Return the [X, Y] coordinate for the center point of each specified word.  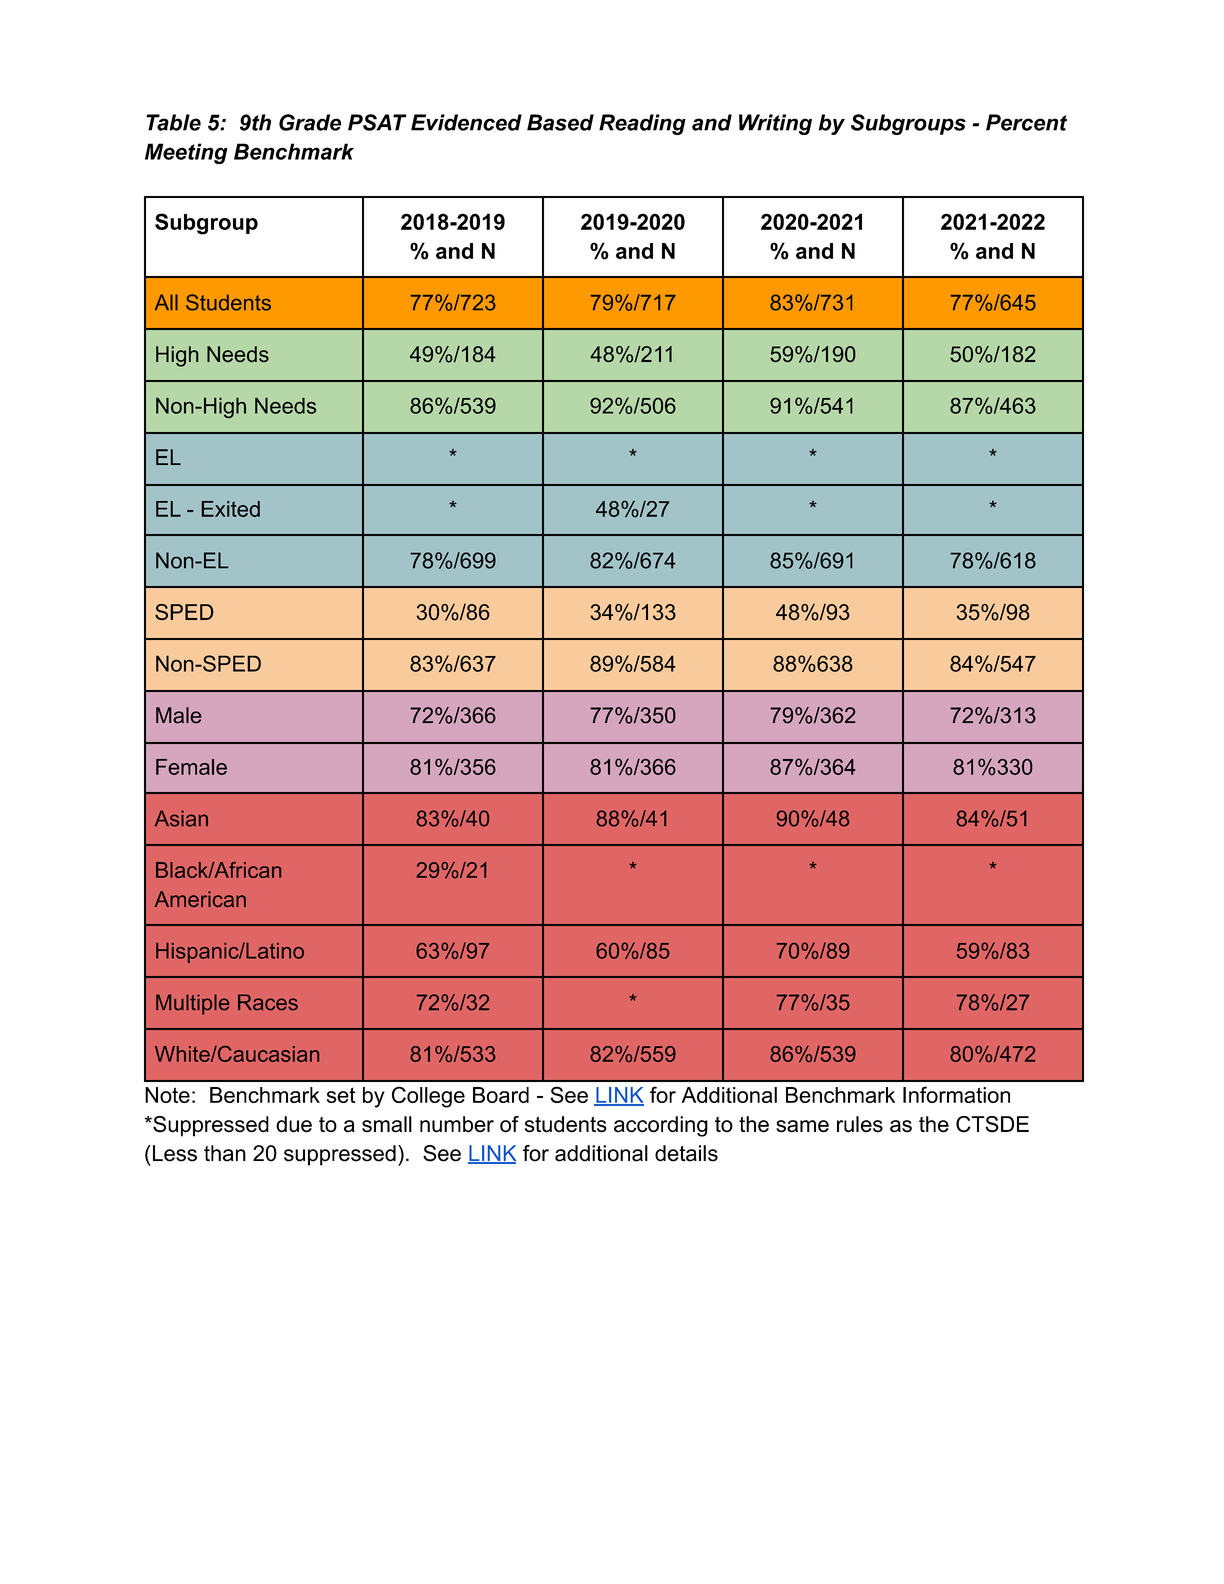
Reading [642, 124]
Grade [310, 122]
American [200, 899]
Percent [1026, 122]
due [294, 1124]
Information [956, 1094]
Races [268, 1002]
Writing [775, 124]
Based [560, 122]
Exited [230, 509]
